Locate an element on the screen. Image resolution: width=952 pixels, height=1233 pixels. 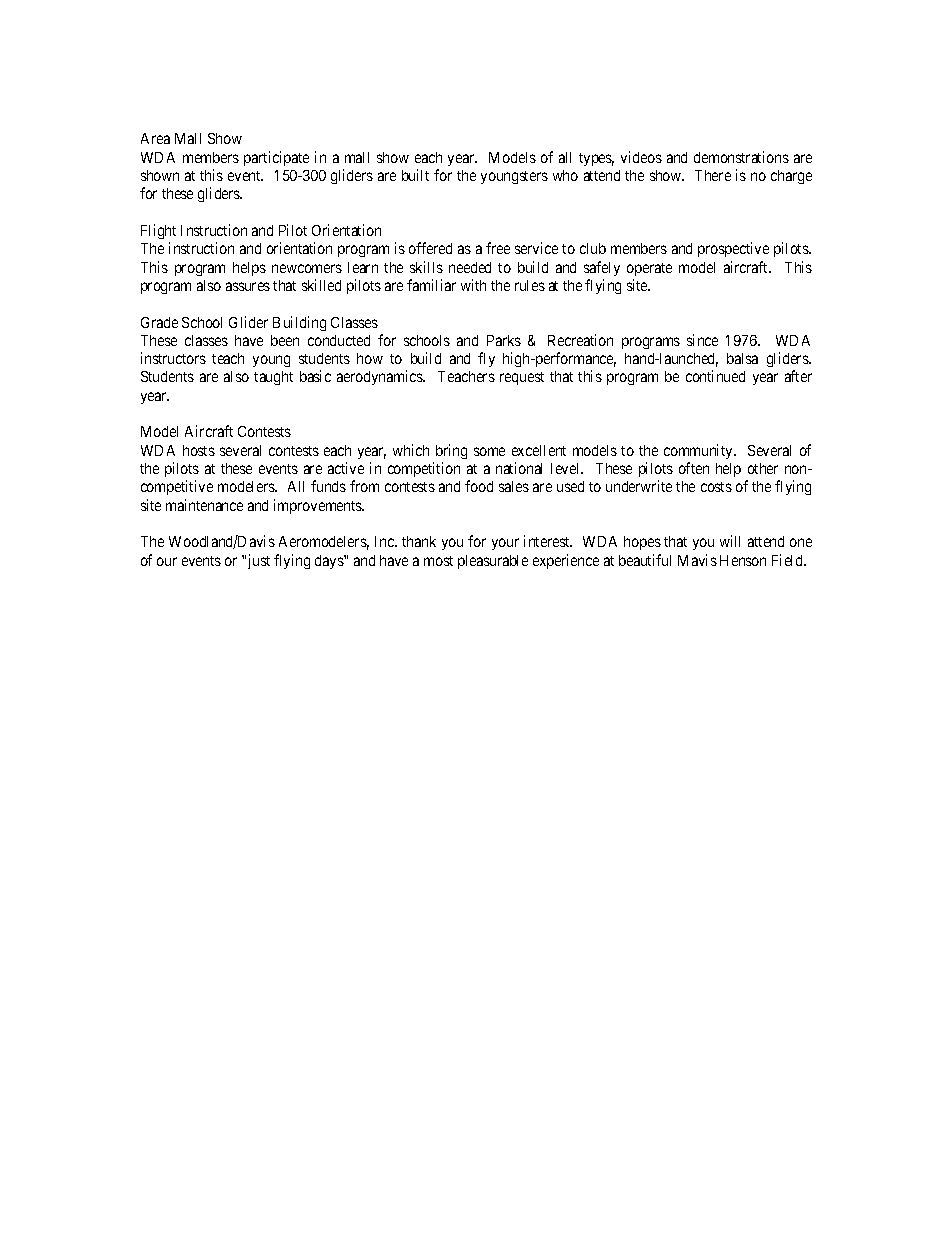
days is located at coordinates (330, 562).
